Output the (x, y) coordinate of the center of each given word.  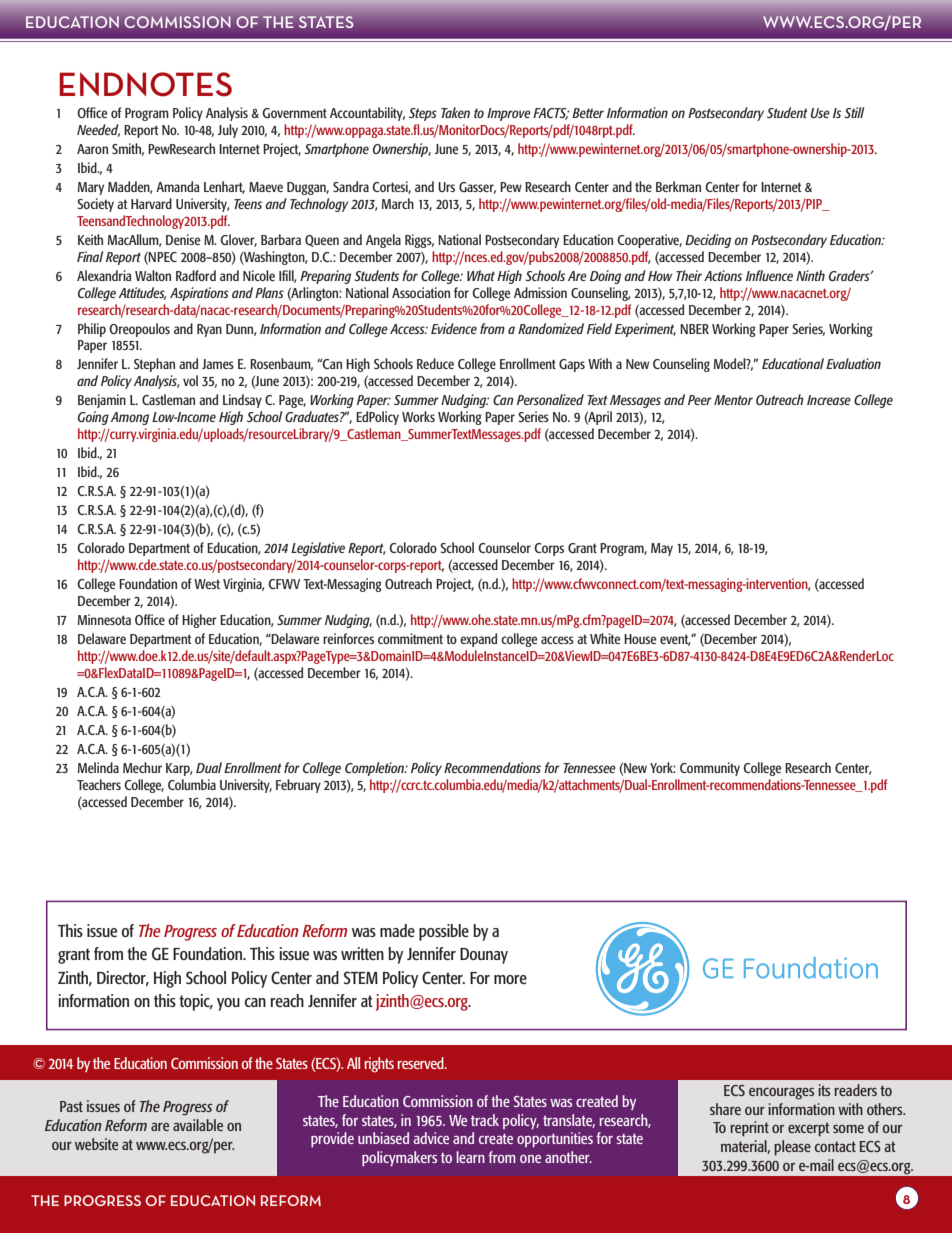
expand (478, 640)
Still (854, 112)
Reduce (435, 363)
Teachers (99, 784)
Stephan (154, 365)
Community (710, 769)
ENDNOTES (145, 84)
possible (444, 932)
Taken (455, 112)
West (207, 584)
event (675, 640)
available (198, 1125)
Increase (829, 400)
